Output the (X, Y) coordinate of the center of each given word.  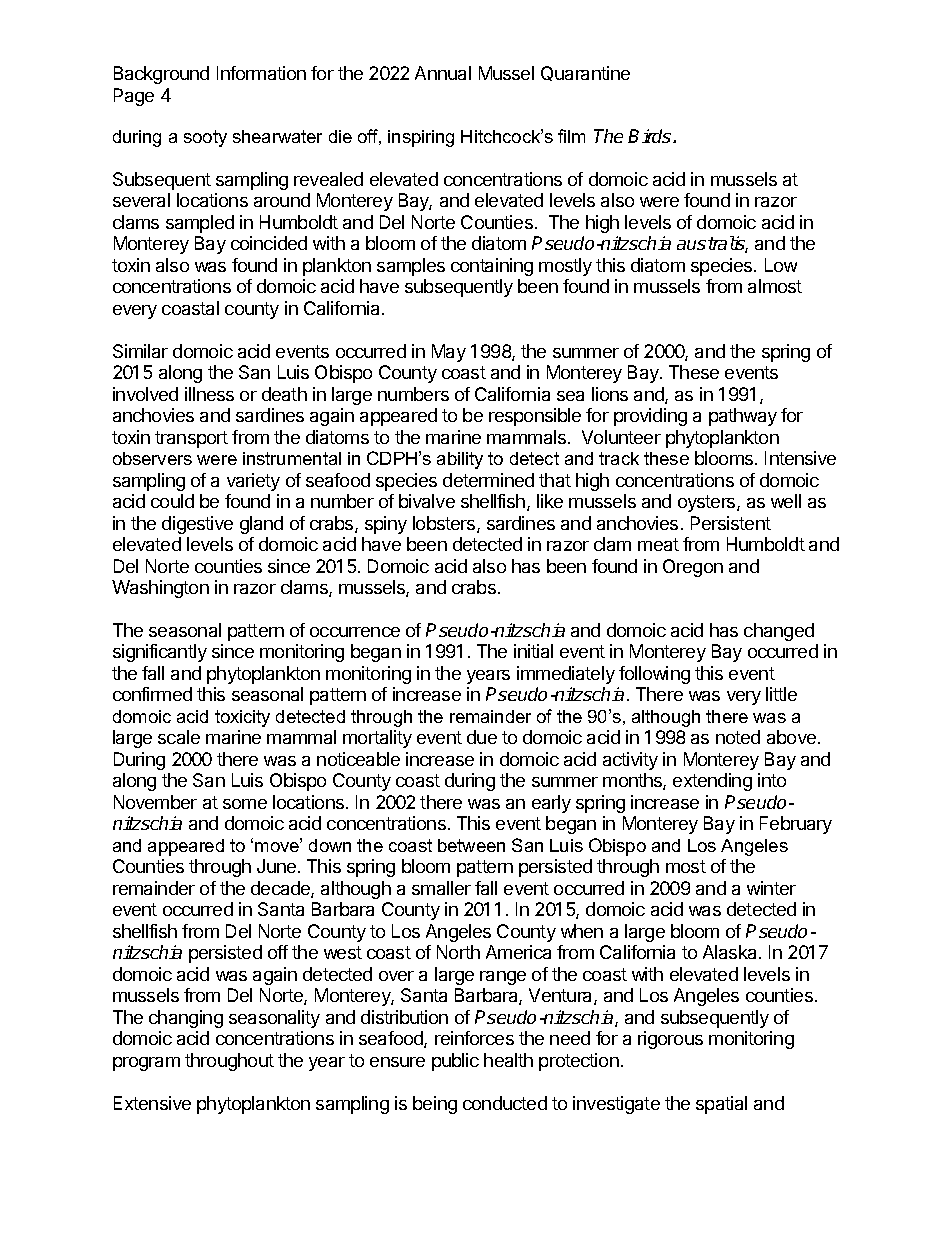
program (146, 1064)
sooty (205, 138)
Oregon (693, 568)
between (471, 845)
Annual (443, 73)
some (245, 804)
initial (533, 651)
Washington (160, 589)
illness (209, 394)
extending (712, 782)
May (449, 353)
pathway (743, 417)
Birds (651, 136)
